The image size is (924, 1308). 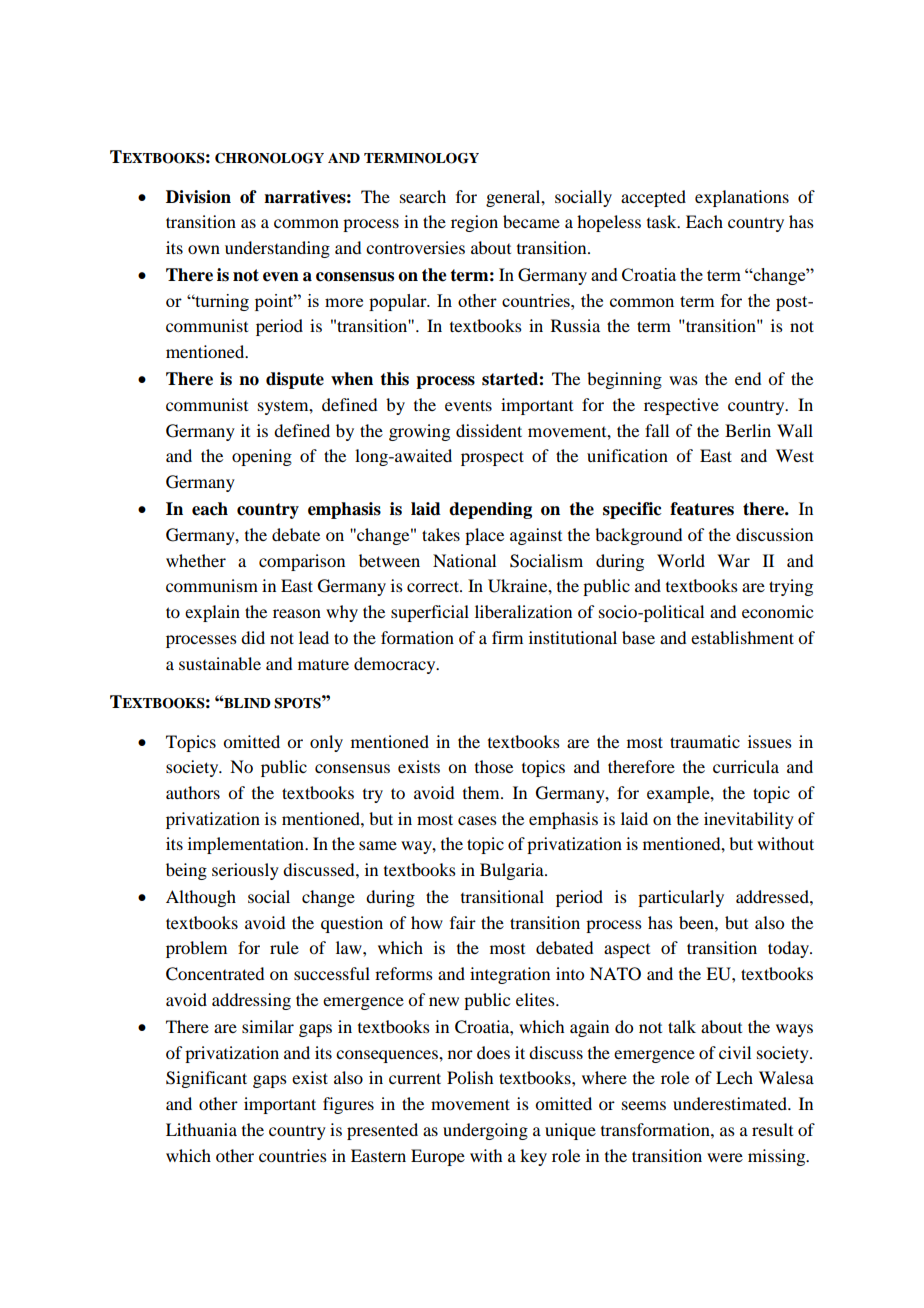 What do you see at coordinates (463, 922) in the screenshot?
I see `fair` at bounding box center [463, 922].
